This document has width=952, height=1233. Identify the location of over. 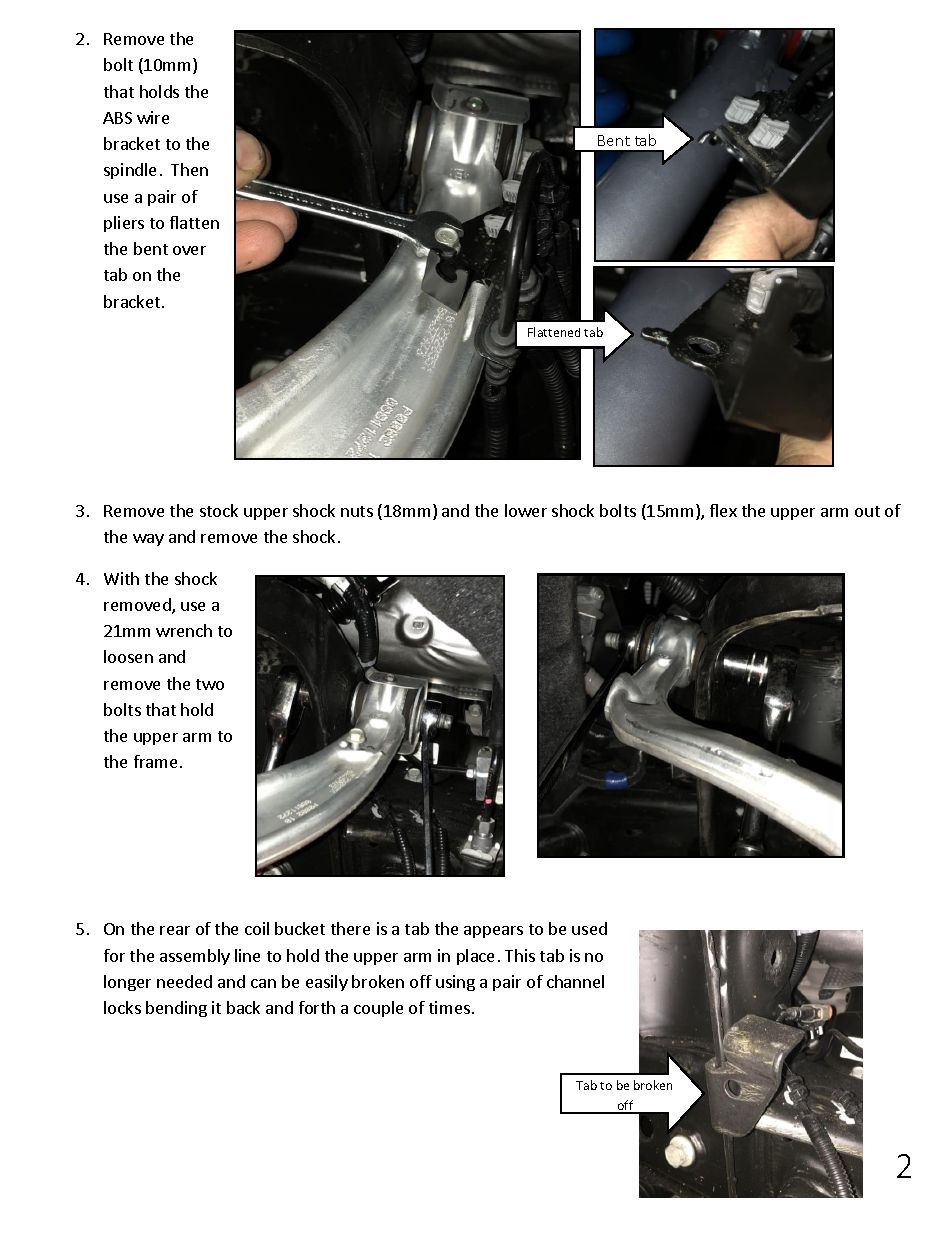
(189, 250).
